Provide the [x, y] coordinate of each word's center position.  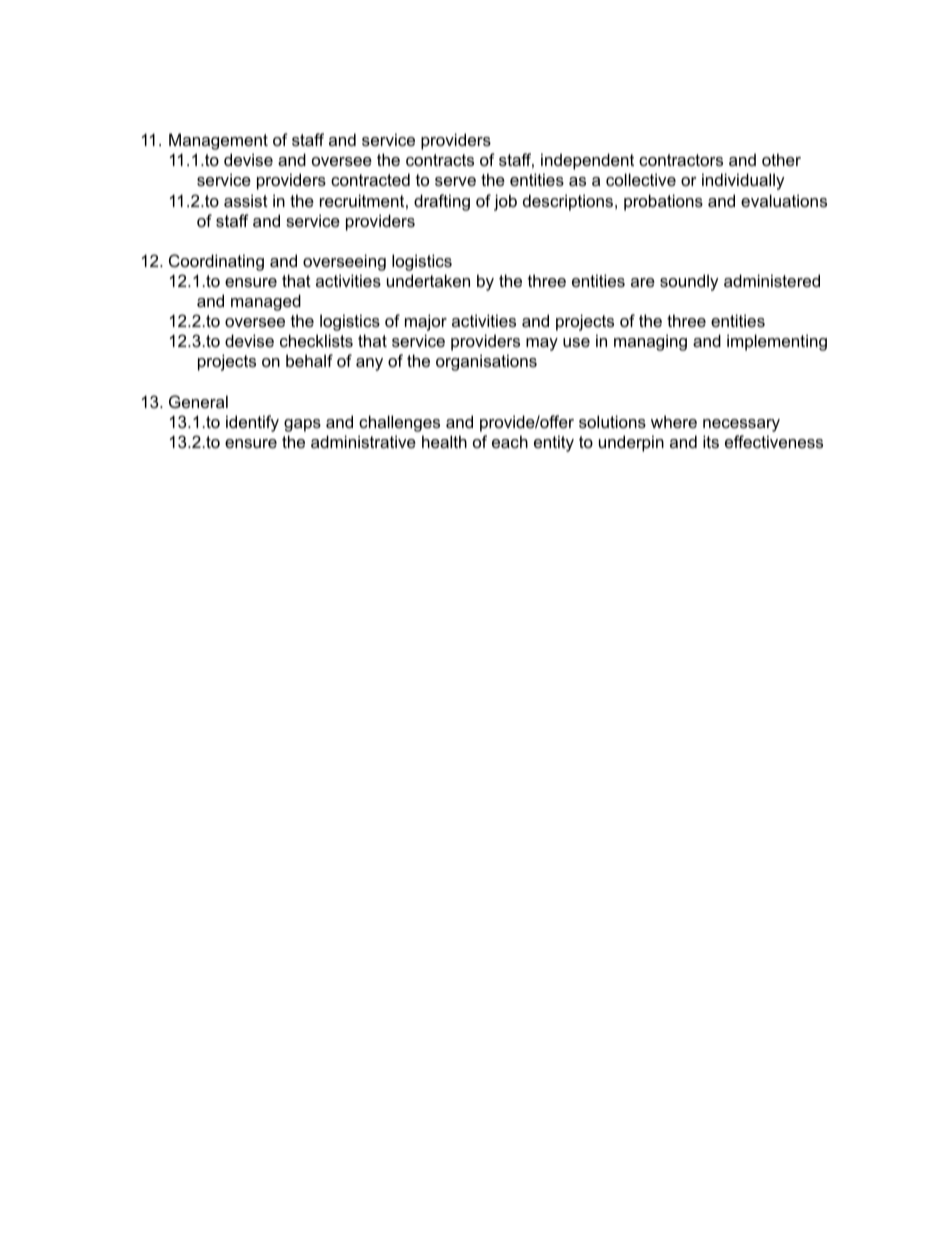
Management [218, 141]
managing [650, 342]
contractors [681, 160]
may [542, 344]
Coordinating [216, 262]
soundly [689, 282]
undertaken [428, 280]
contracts [440, 160]
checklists [316, 340]
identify [252, 423]
